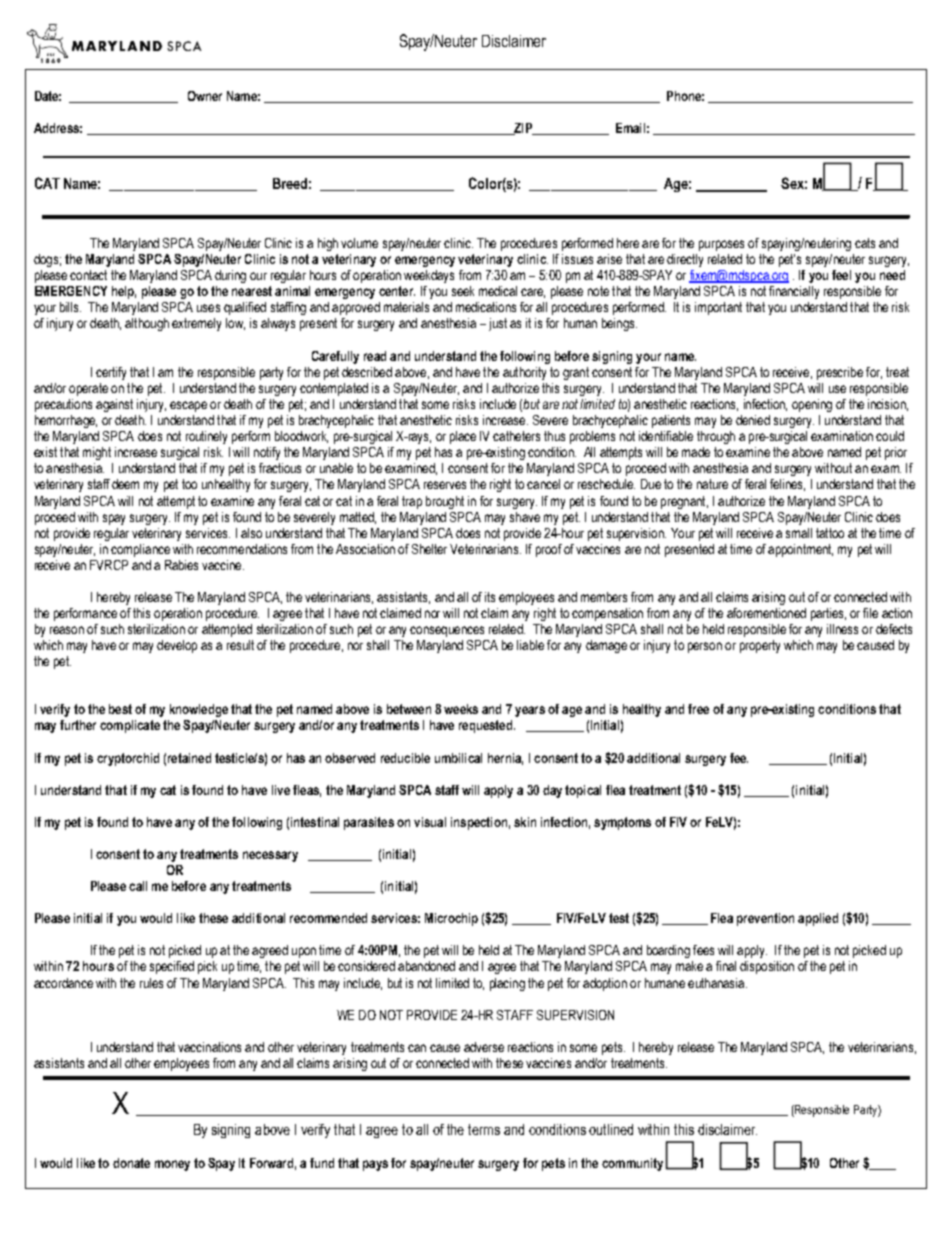 The height and width of the screenshot is (1233, 952). I want to click on Owner, so click(205, 96).
